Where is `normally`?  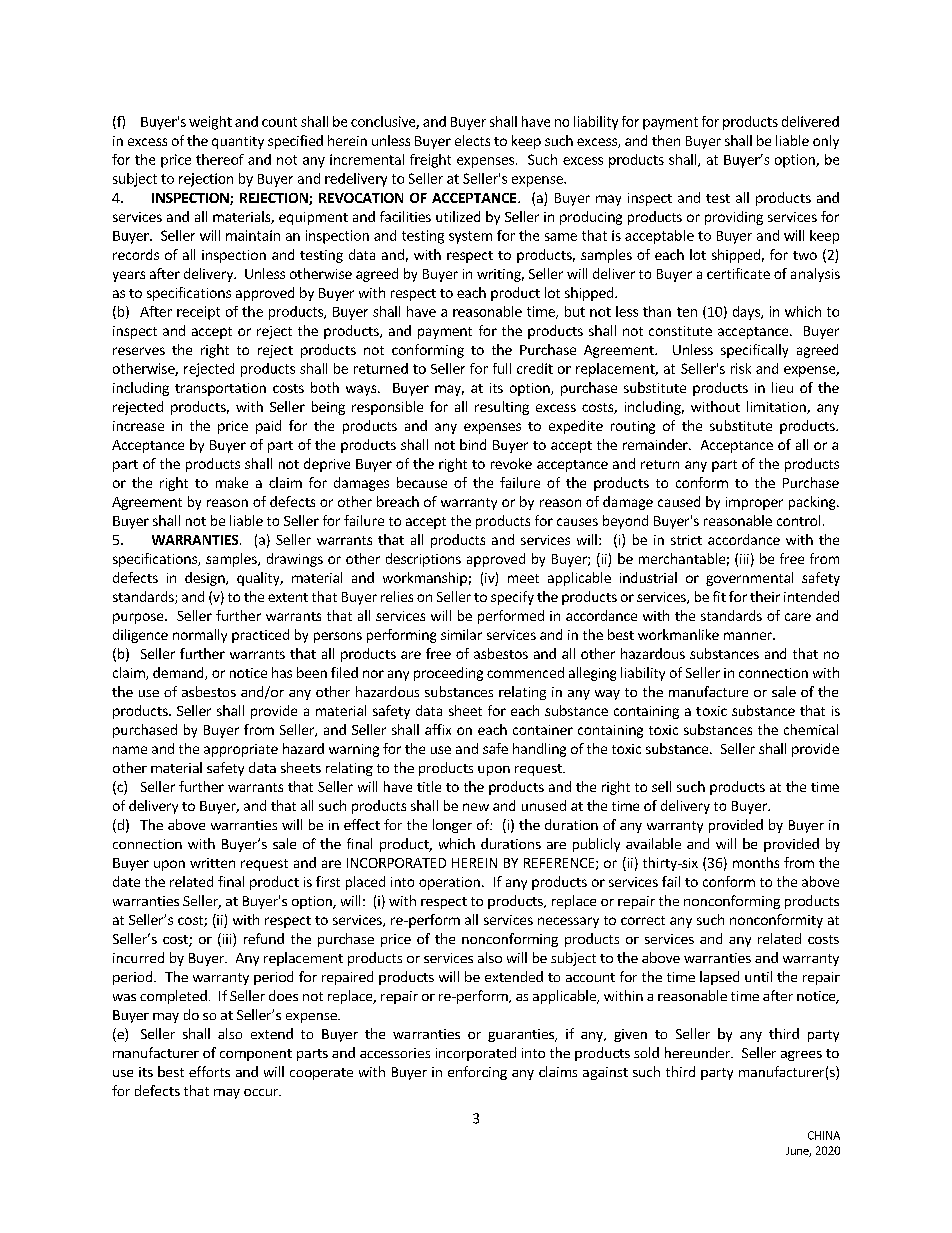 normally is located at coordinates (200, 636).
